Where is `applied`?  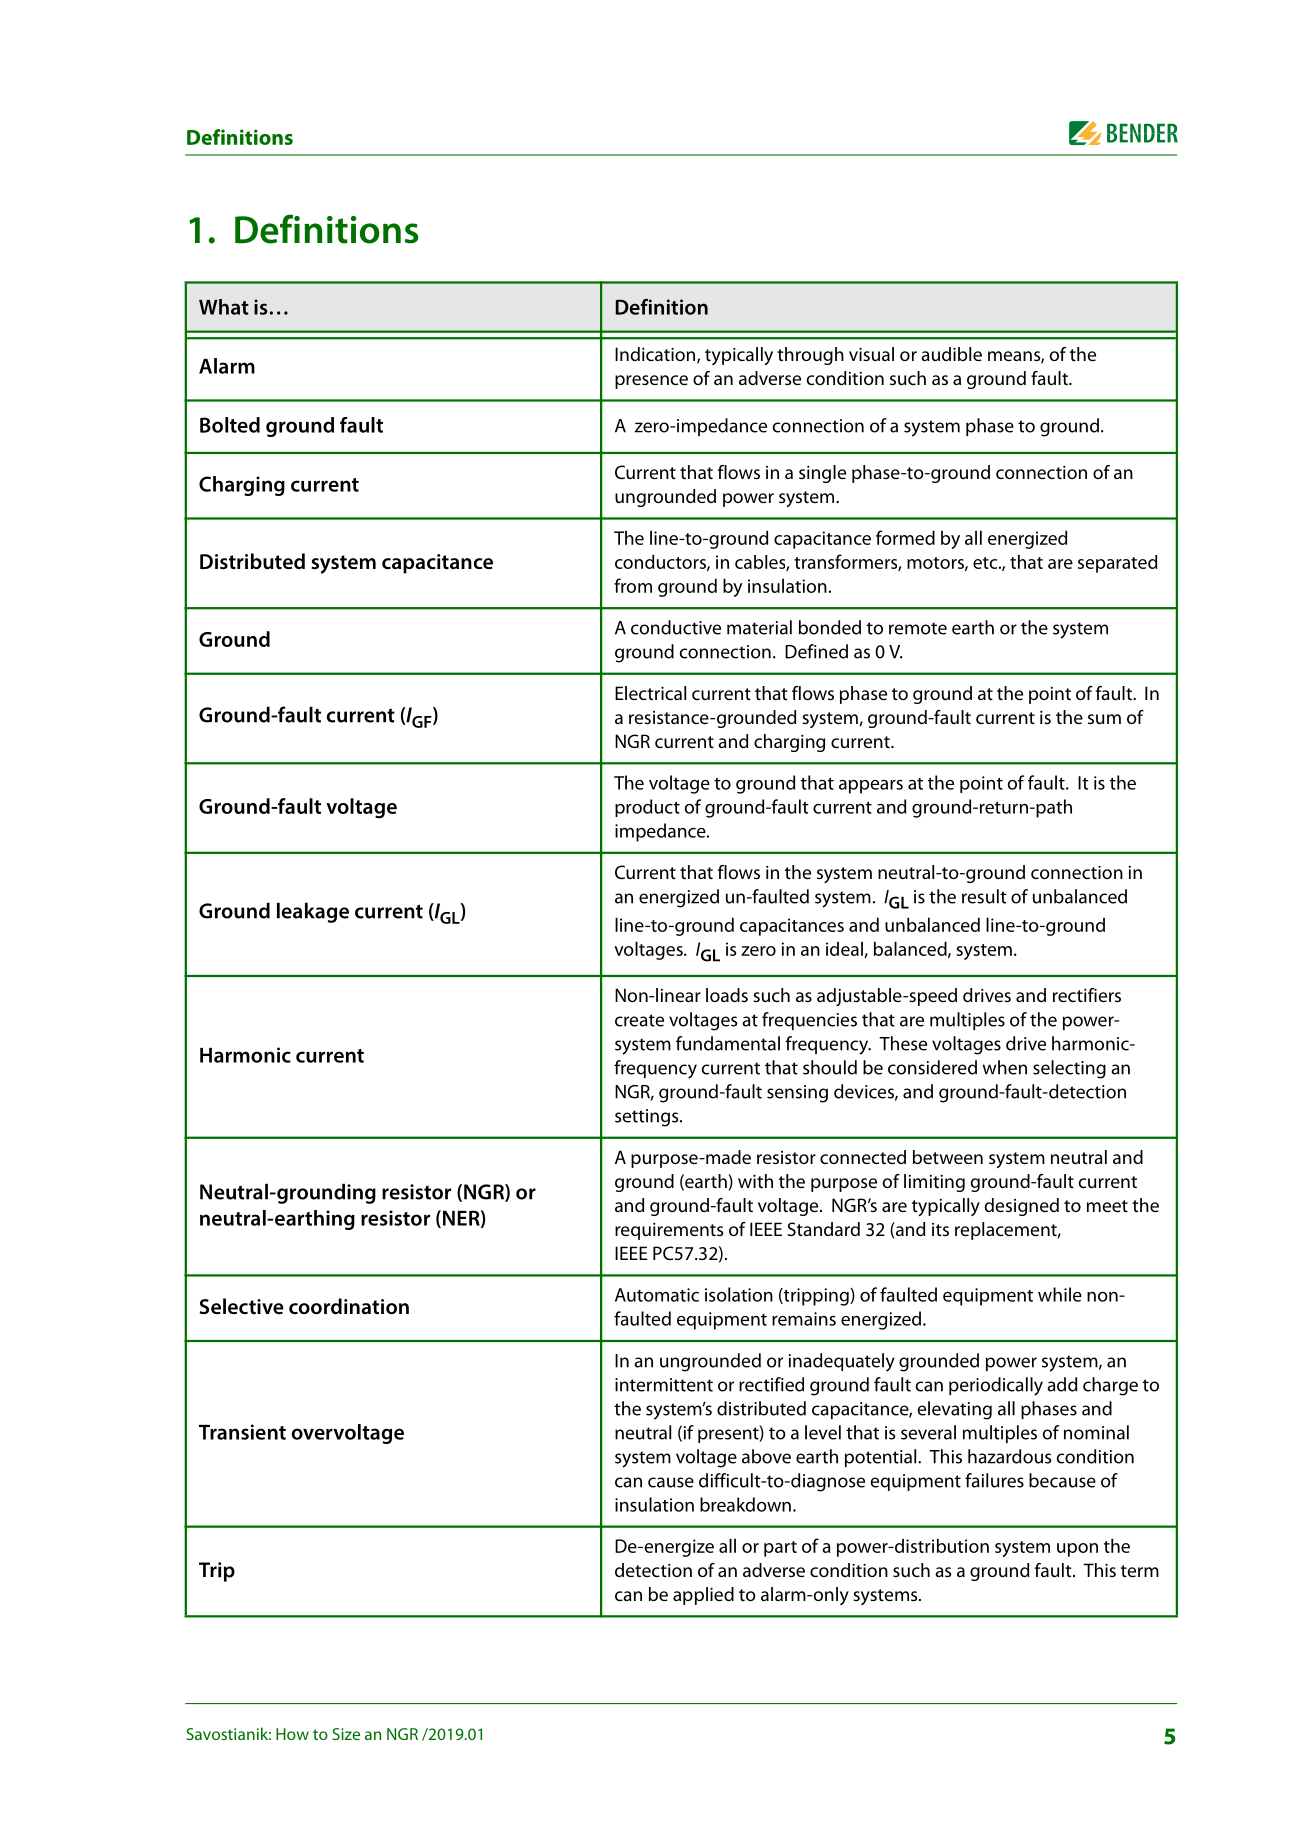 applied is located at coordinates (703, 1596).
